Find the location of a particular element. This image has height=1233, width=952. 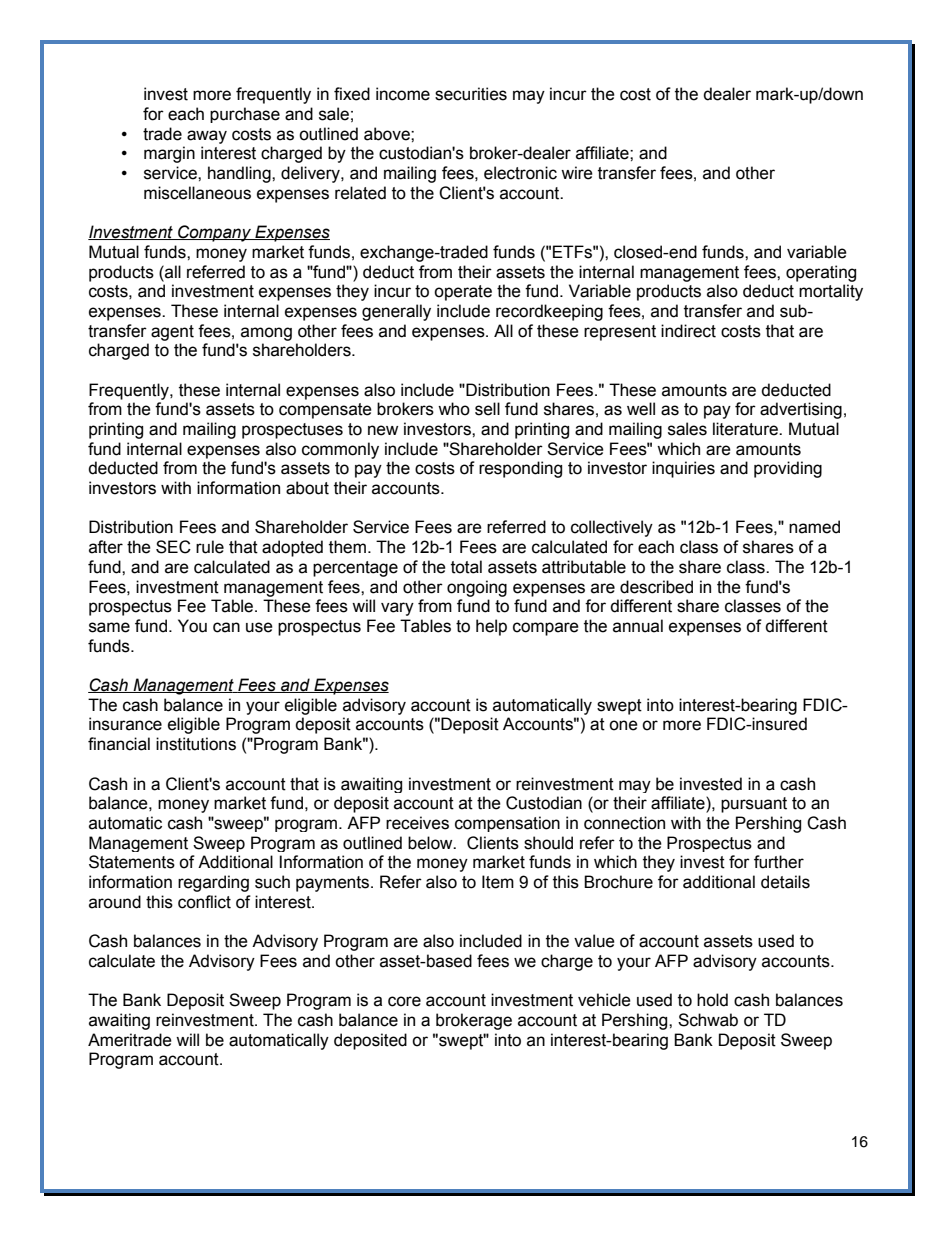

compensate is located at coordinates (325, 411).
